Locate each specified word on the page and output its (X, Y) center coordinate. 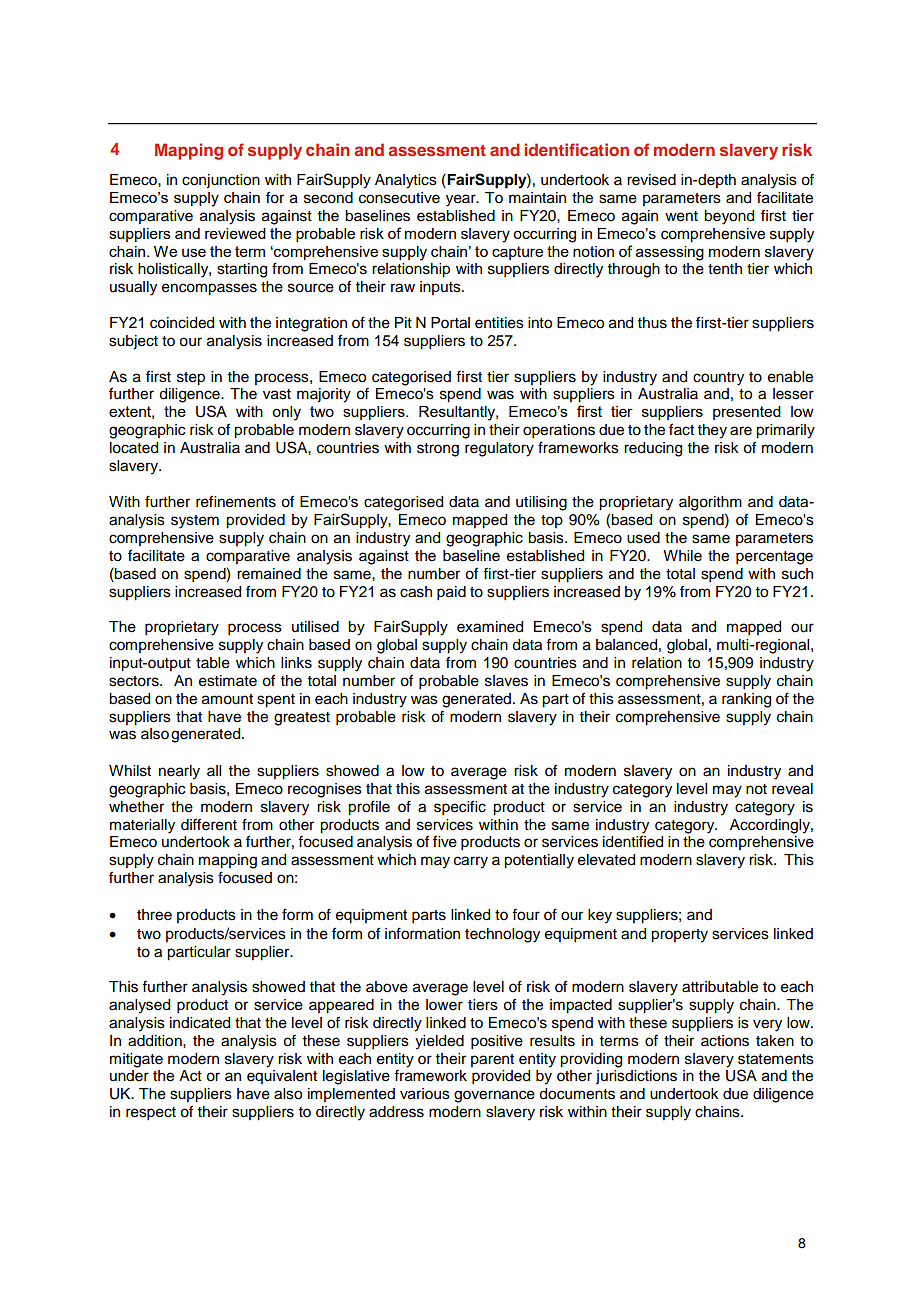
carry (471, 862)
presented (747, 413)
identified (633, 841)
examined (490, 627)
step (191, 379)
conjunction (221, 181)
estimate (228, 681)
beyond (729, 217)
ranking (746, 700)
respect (151, 1114)
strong (438, 450)
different (209, 824)
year (462, 200)
